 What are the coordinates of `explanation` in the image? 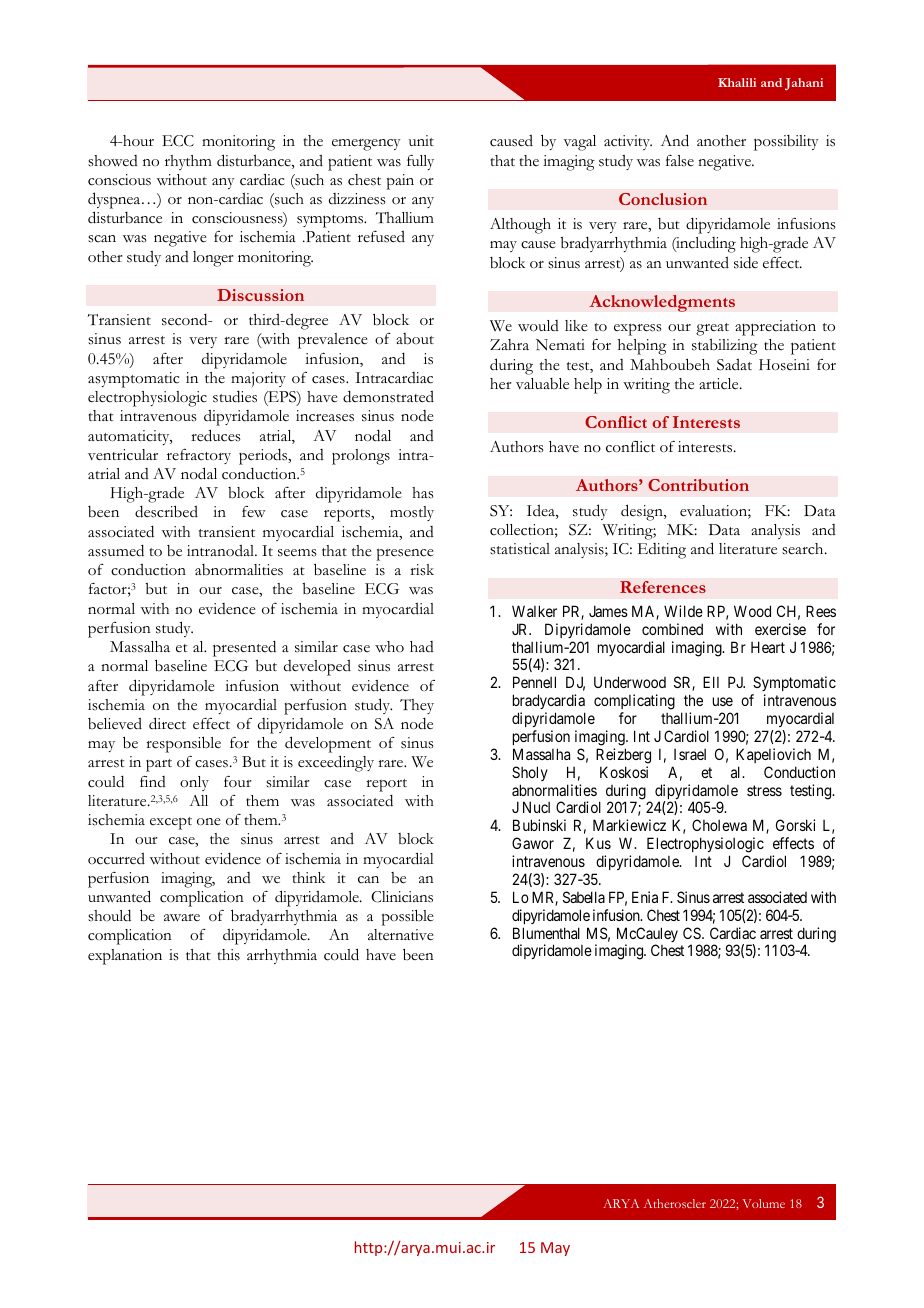 It's located at (125, 957).
